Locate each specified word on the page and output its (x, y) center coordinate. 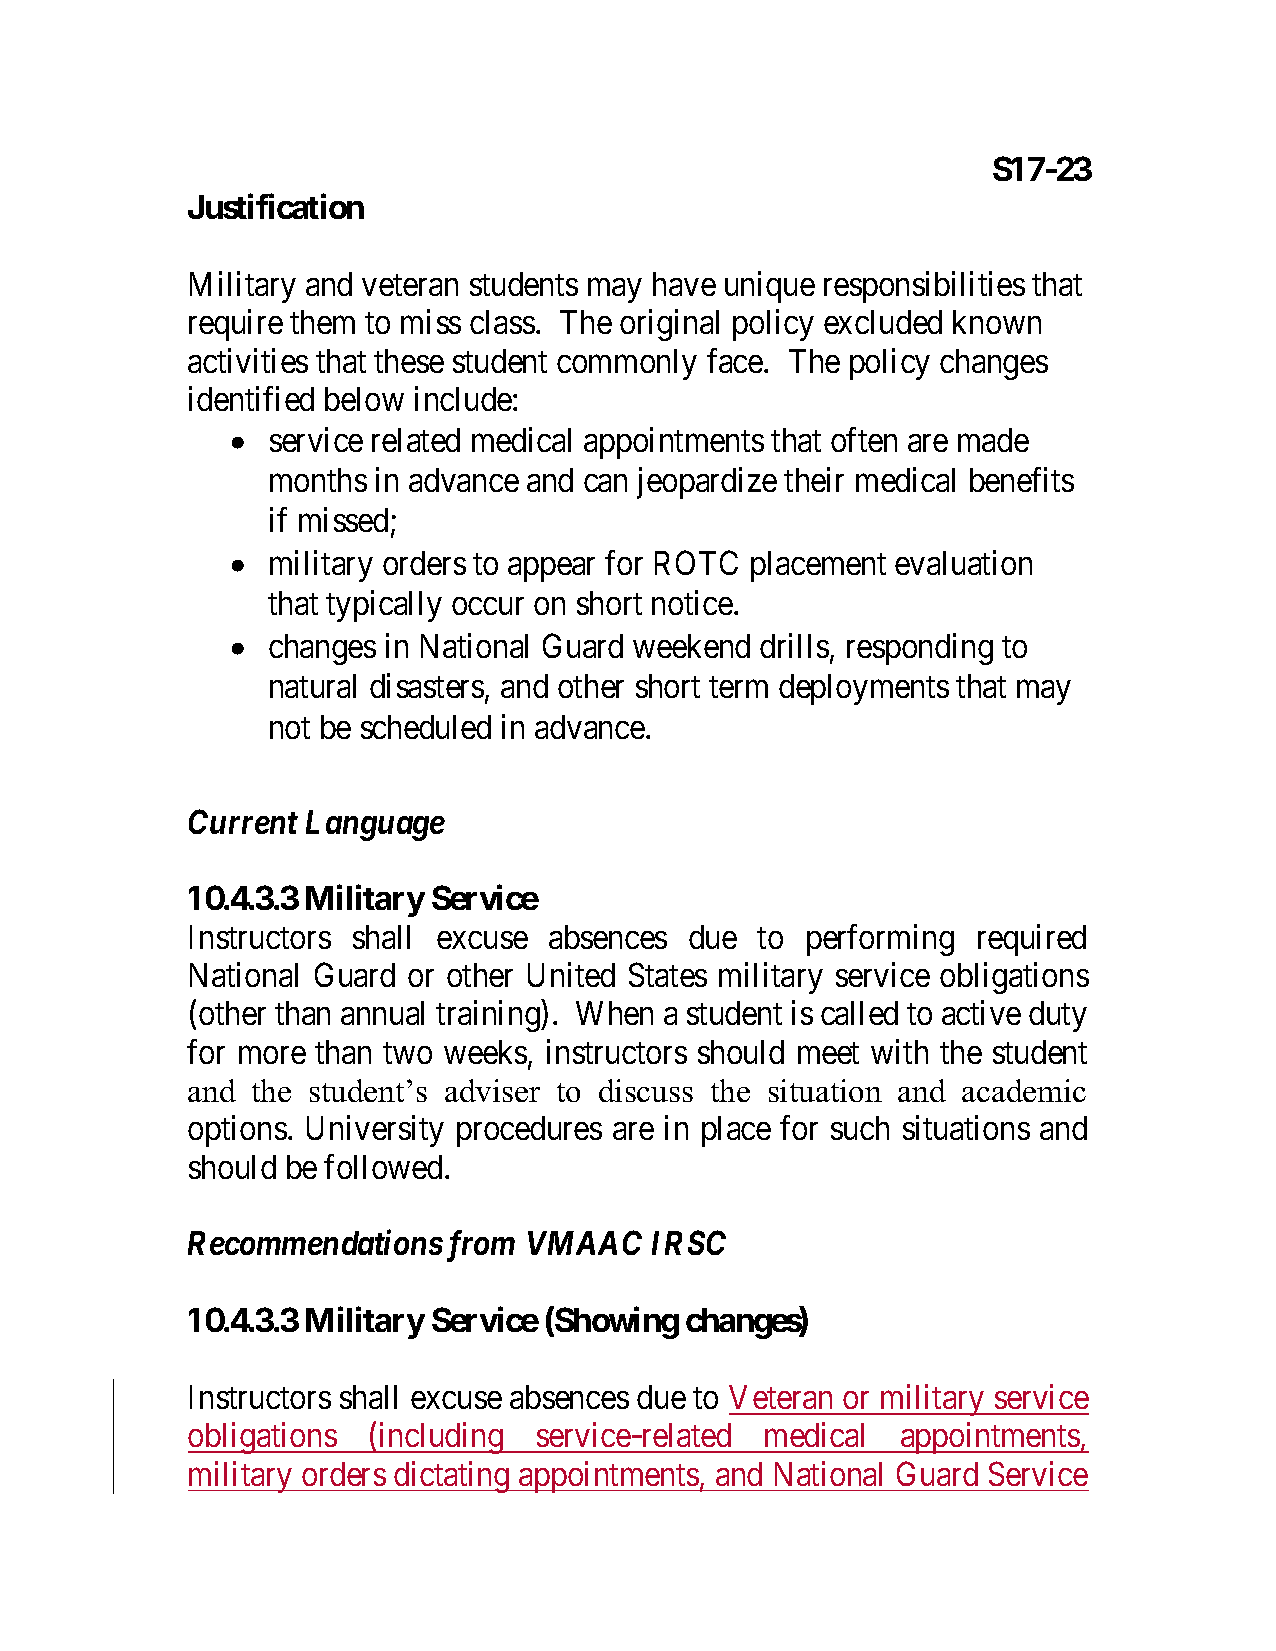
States (668, 975)
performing (880, 940)
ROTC (696, 562)
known (997, 322)
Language (375, 825)
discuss (646, 1090)
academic (1024, 1090)
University (375, 1131)
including (441, 1438)
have (684, 284)
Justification (276, 206)
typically (384, 606)
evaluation (963, 562)
